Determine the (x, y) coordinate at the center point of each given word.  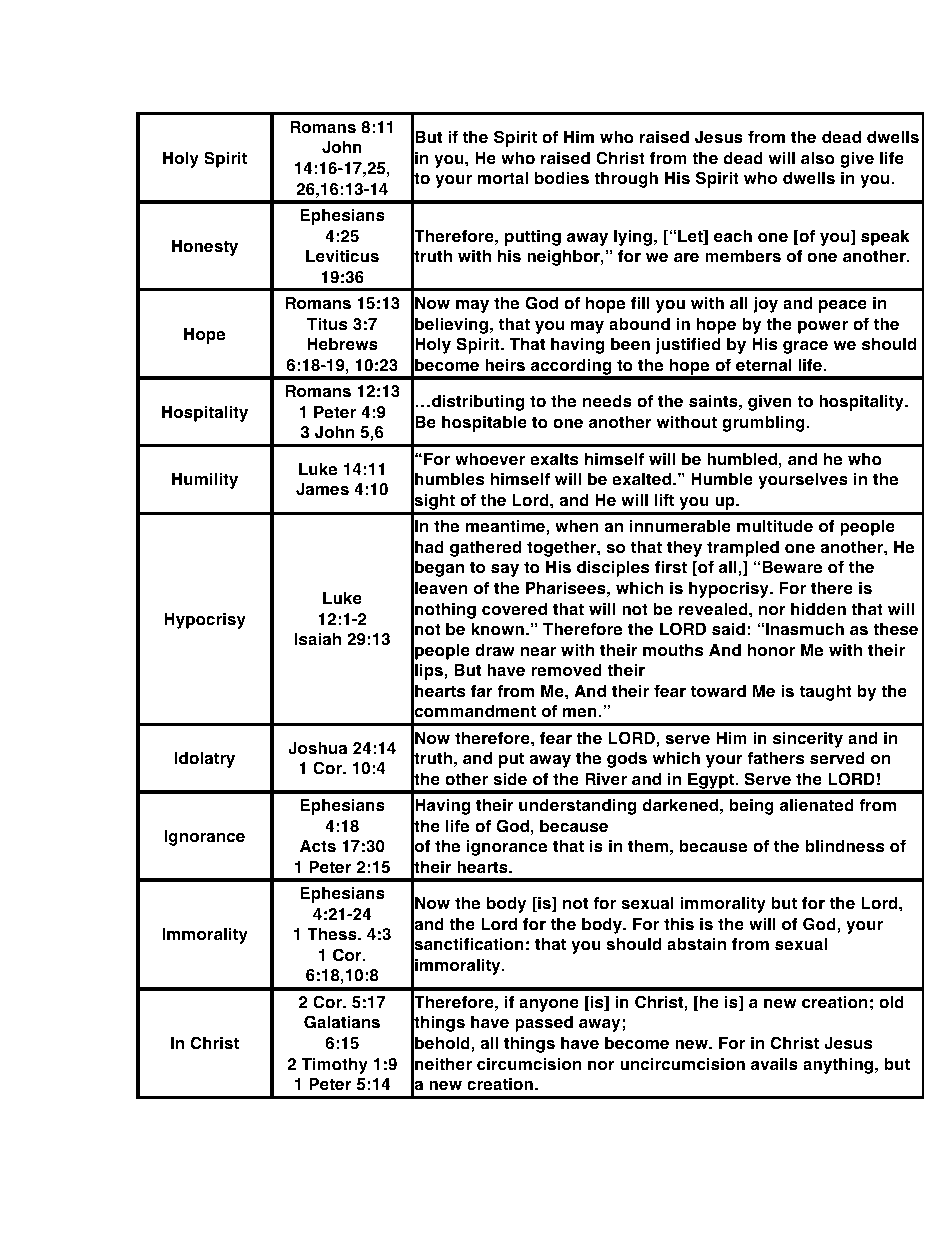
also (818, 158)
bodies (562, 178)
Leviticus (342, 256)
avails (774, 1064)
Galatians (342, 1022)
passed (544, 1024)
